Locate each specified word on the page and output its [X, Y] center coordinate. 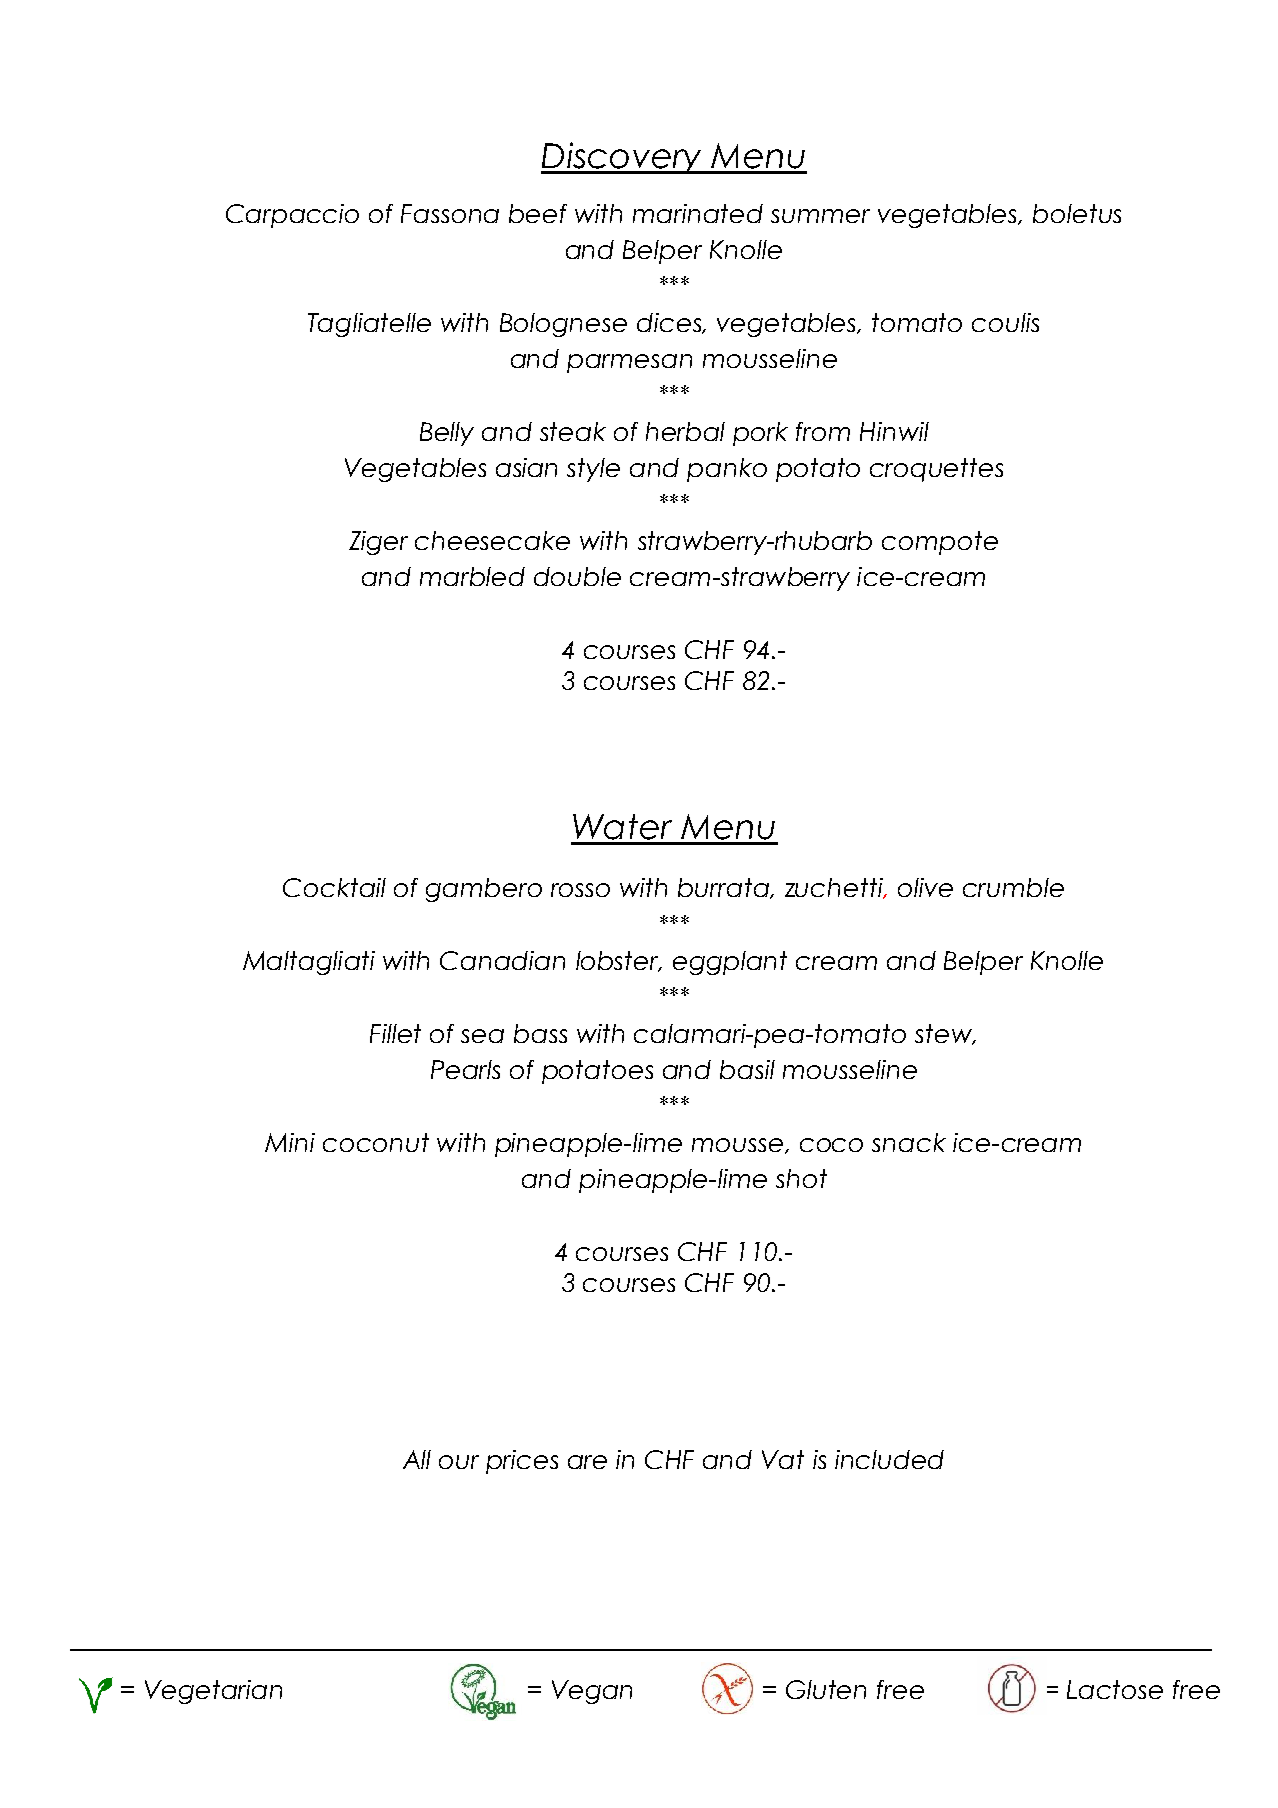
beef [538, 213]
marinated [698, 213]
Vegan [592, 1692]
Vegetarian [213, 1692]
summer [820, 216]
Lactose [1115, 1689]
